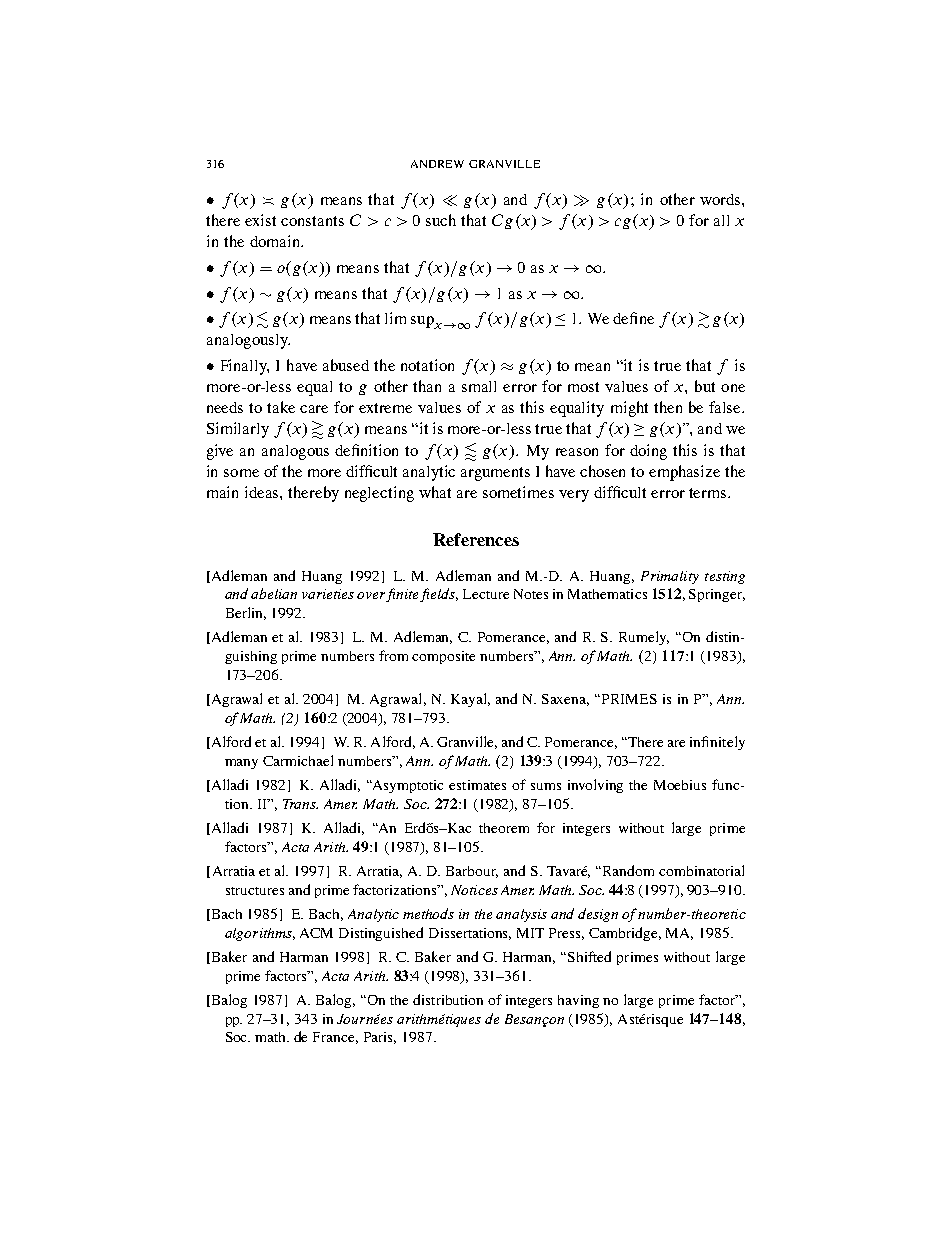 This screenshot has height=1233, width=952. Describe the element at coordinates (274, 593) in the screenshot. I see `abelian` at that location.
